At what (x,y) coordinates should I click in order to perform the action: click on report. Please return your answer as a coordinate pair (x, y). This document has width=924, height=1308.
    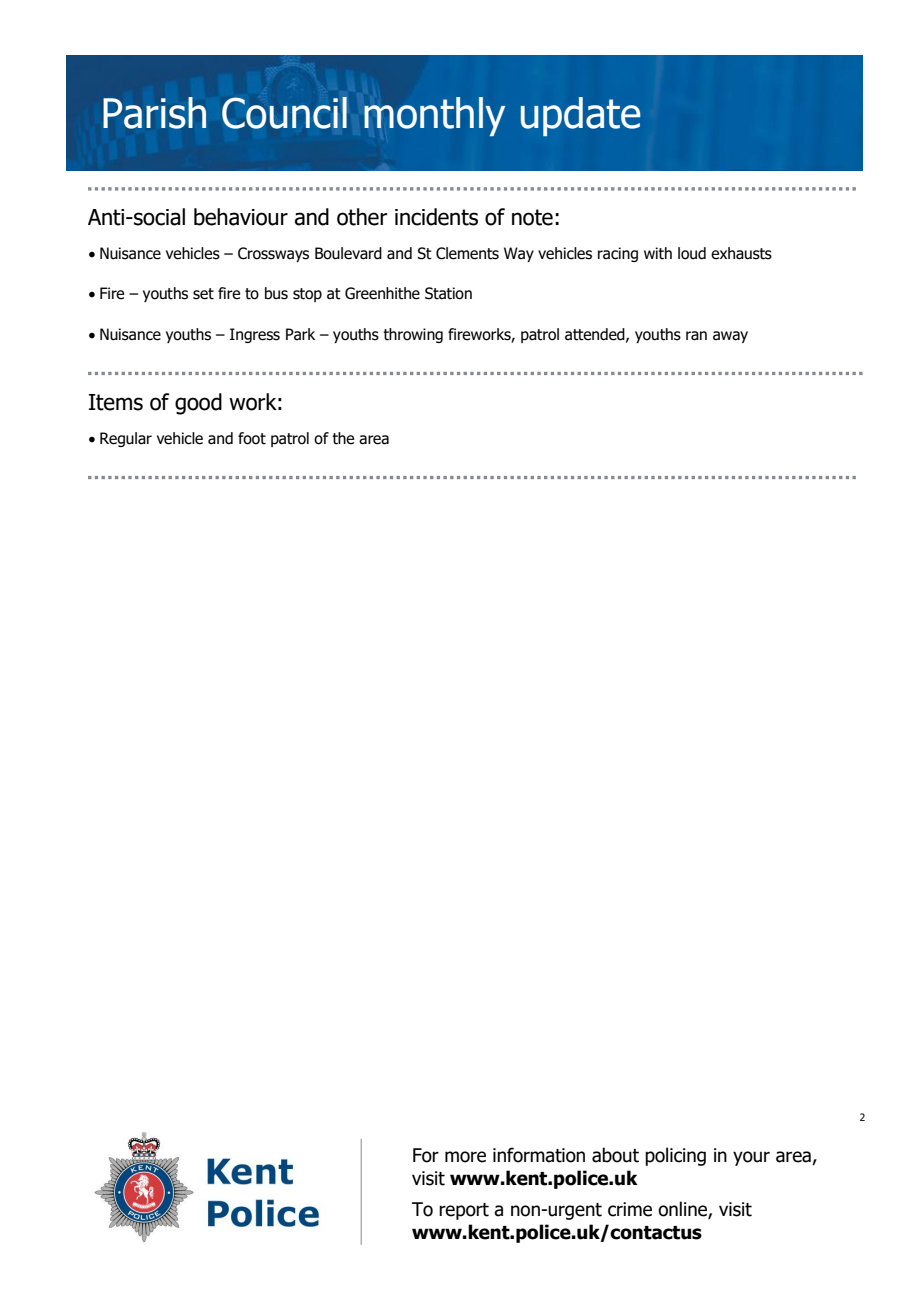
    Looking at the image, I should click on (464, 1211).
